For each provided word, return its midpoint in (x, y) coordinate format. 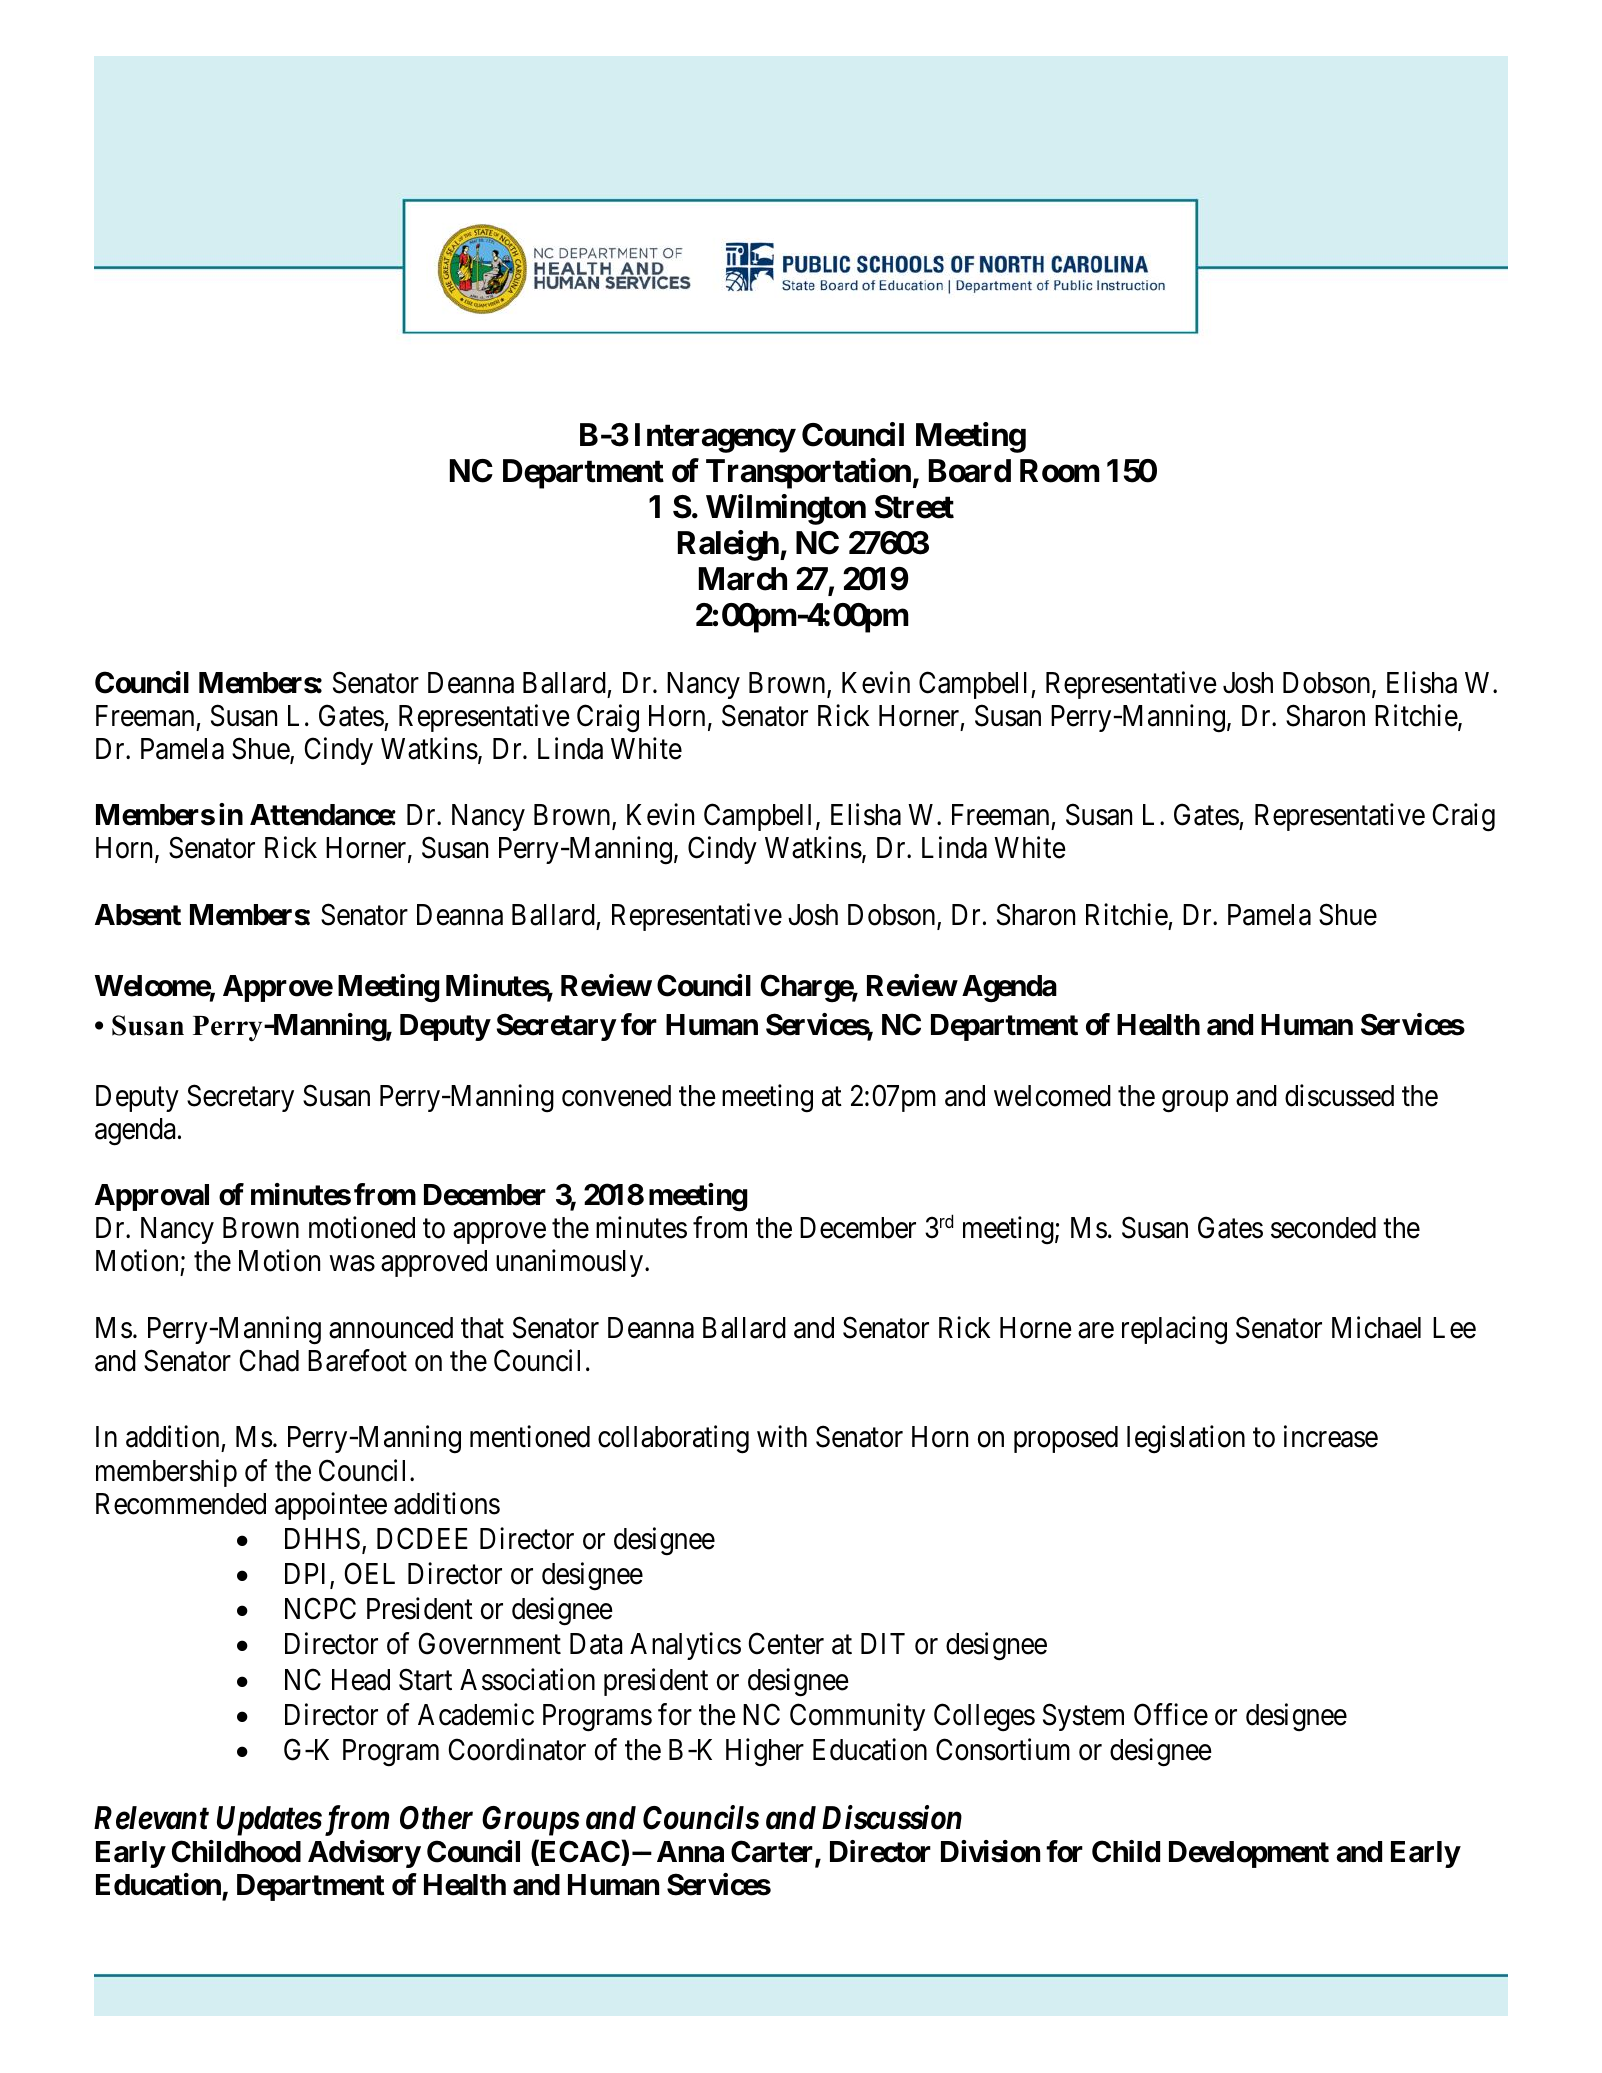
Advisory (364, 1854)
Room (1060, 471)
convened (616, 1096)
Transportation (808, 473)
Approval (152, 1197)
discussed (1339, 1095)
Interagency (715, 438)
